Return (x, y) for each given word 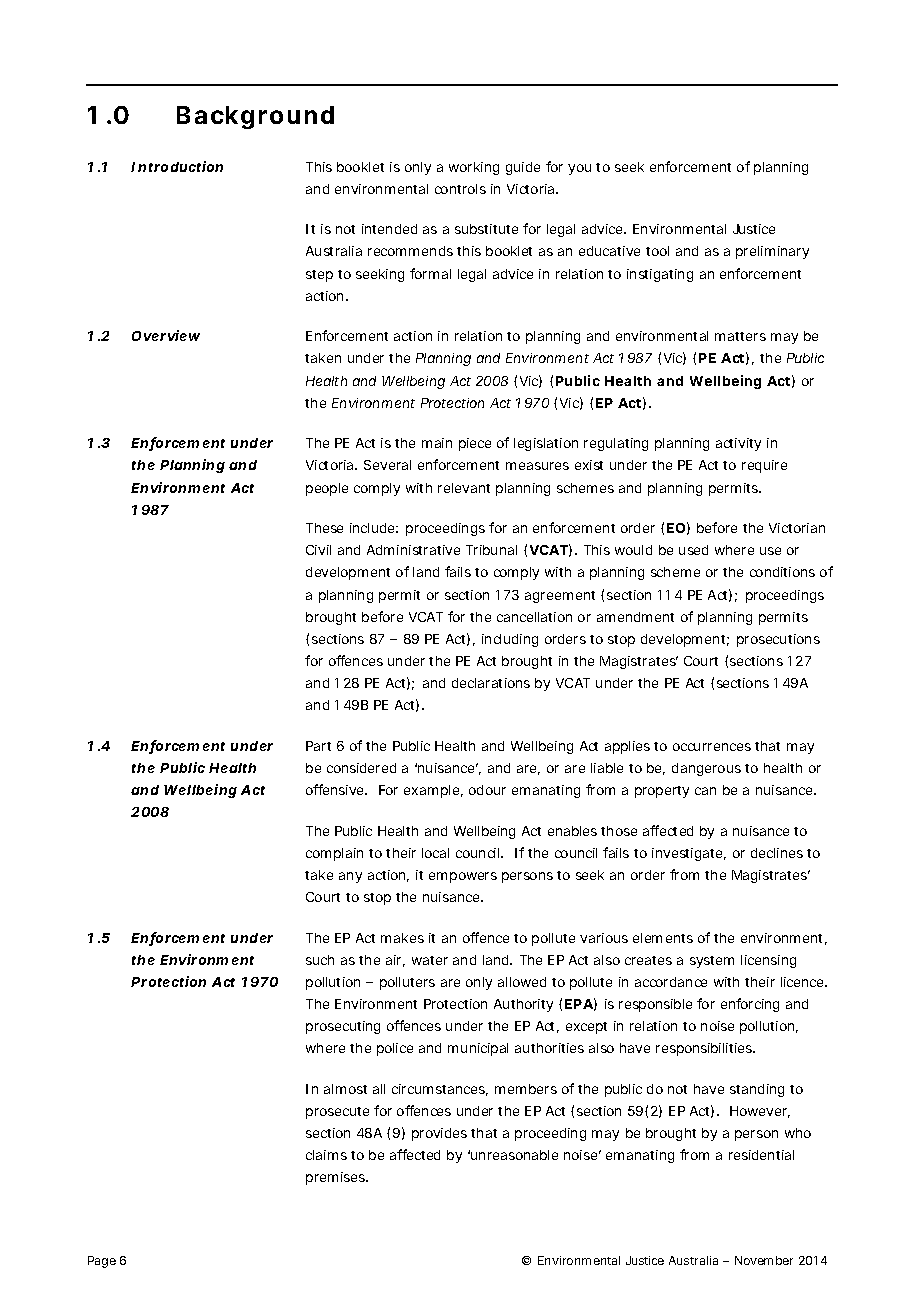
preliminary (772, 252)
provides (439, 1134)
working (474, 168)
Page (102, 1262)
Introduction (177, 166)
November (764, 1260)
